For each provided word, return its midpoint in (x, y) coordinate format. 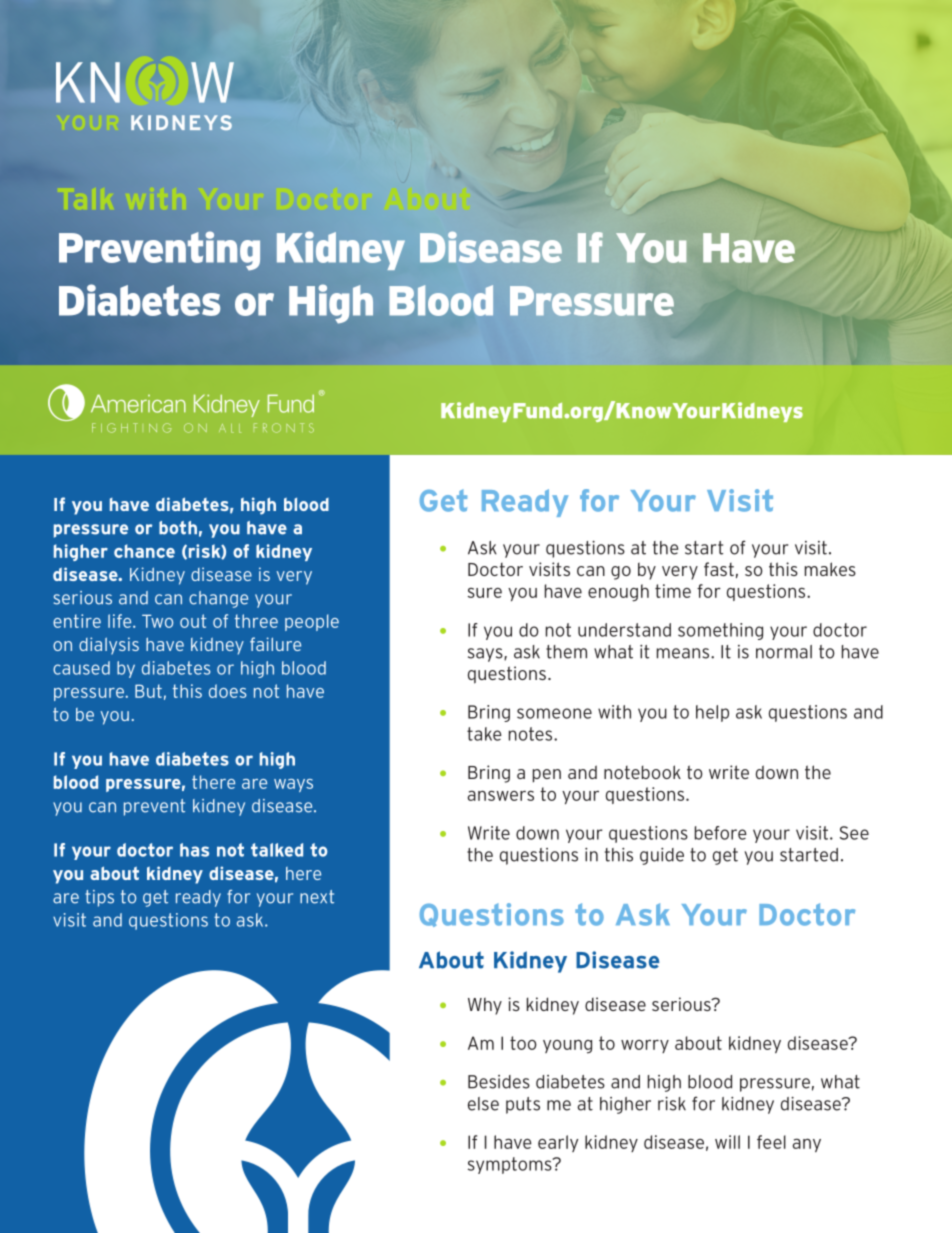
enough (618, 593)
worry (645, 1046)
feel (771, 1142)
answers (501, 795)
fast (719, 569)
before (721, 833)
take (484, 734)
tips (99, 898)
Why (485, 1006)
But (148, 691)
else (483, 1104)
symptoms (511, 1165)
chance (144, 551)
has (194, 850)
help (712, 713)
